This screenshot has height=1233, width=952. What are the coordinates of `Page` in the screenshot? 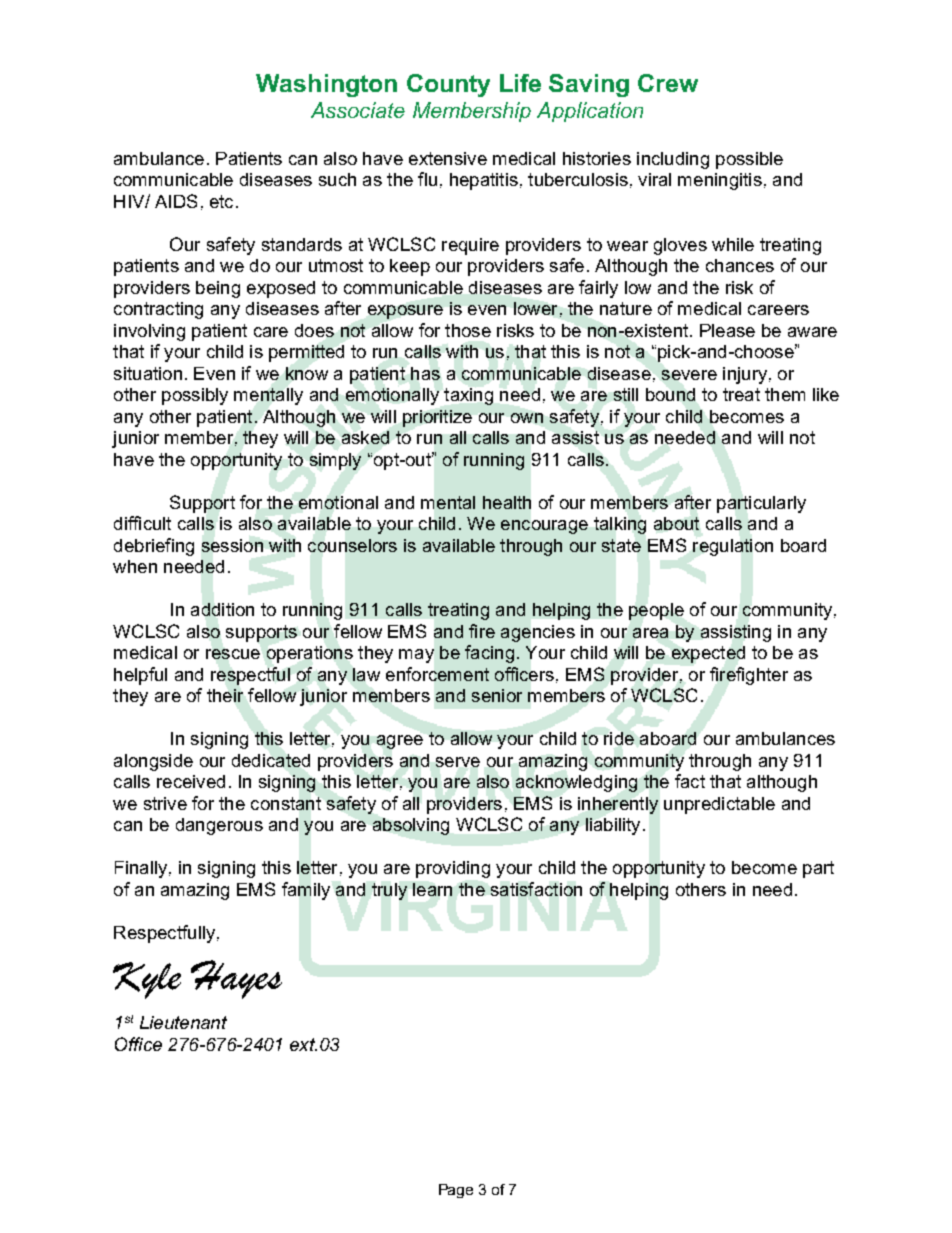 It's located at (456, 1191).
